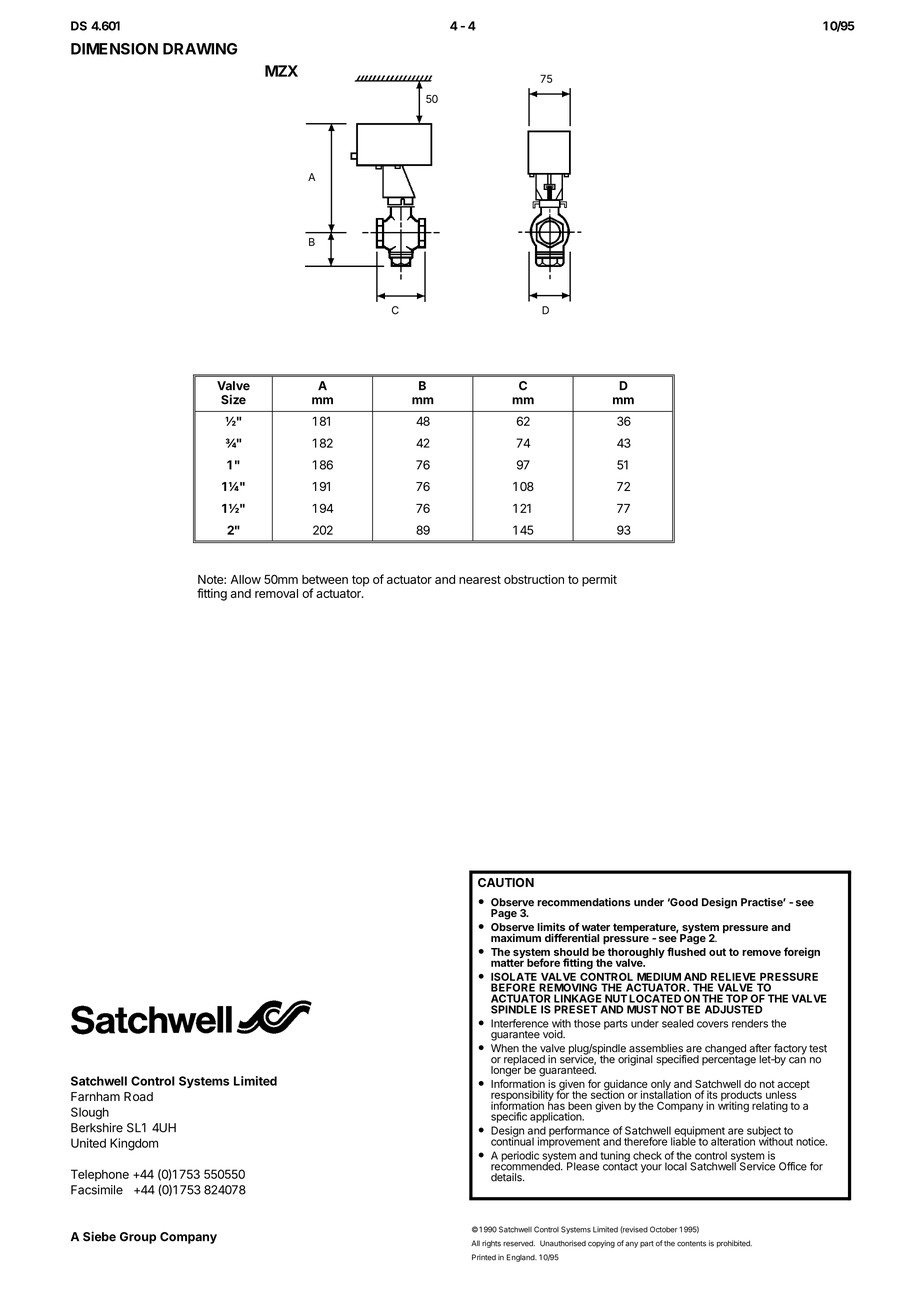 The height and width of the screenshot is (1308, 924). What do you see at coordinates (233, 399) in the screenshot?
I see `Size` at bounding box center [233, 399].
